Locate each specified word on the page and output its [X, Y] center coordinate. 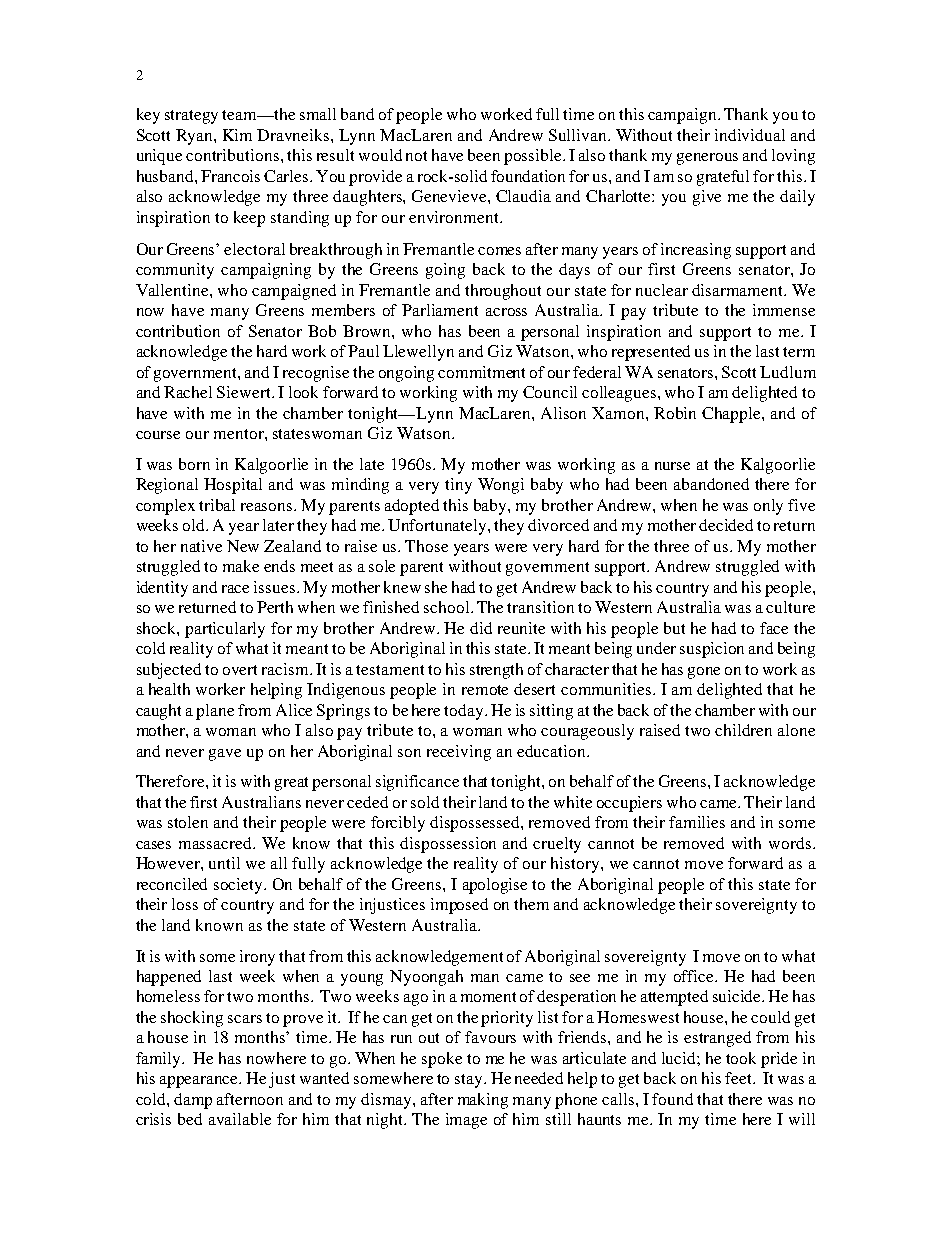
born [194, 464]
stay [470, 1081]
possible [534, 157]
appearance [200, 1082]
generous [707, 159]
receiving [459, 753]
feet [740, 1078]
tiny [458, 486]
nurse [672, 466]
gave [225, 755]
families [697, 822]
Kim [237, 135]
